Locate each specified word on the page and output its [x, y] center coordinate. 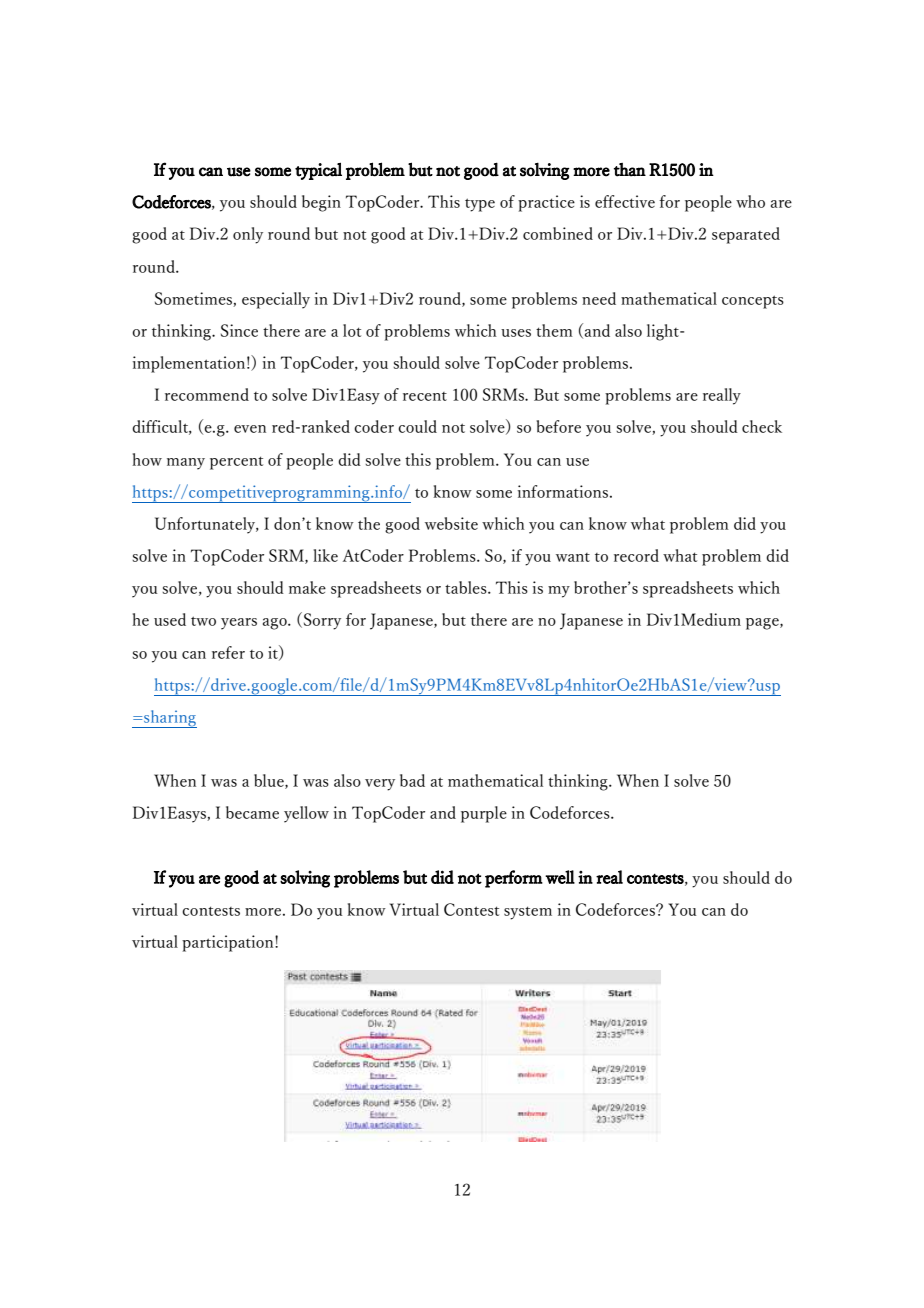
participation [229, 943]
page [763, 624]
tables [467, 587]
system [528, 913]
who [750, 201]
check [762, 426]
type [480, 205]
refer [228, 652]
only [248, 235]
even [250, 429]
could [417, 426]
